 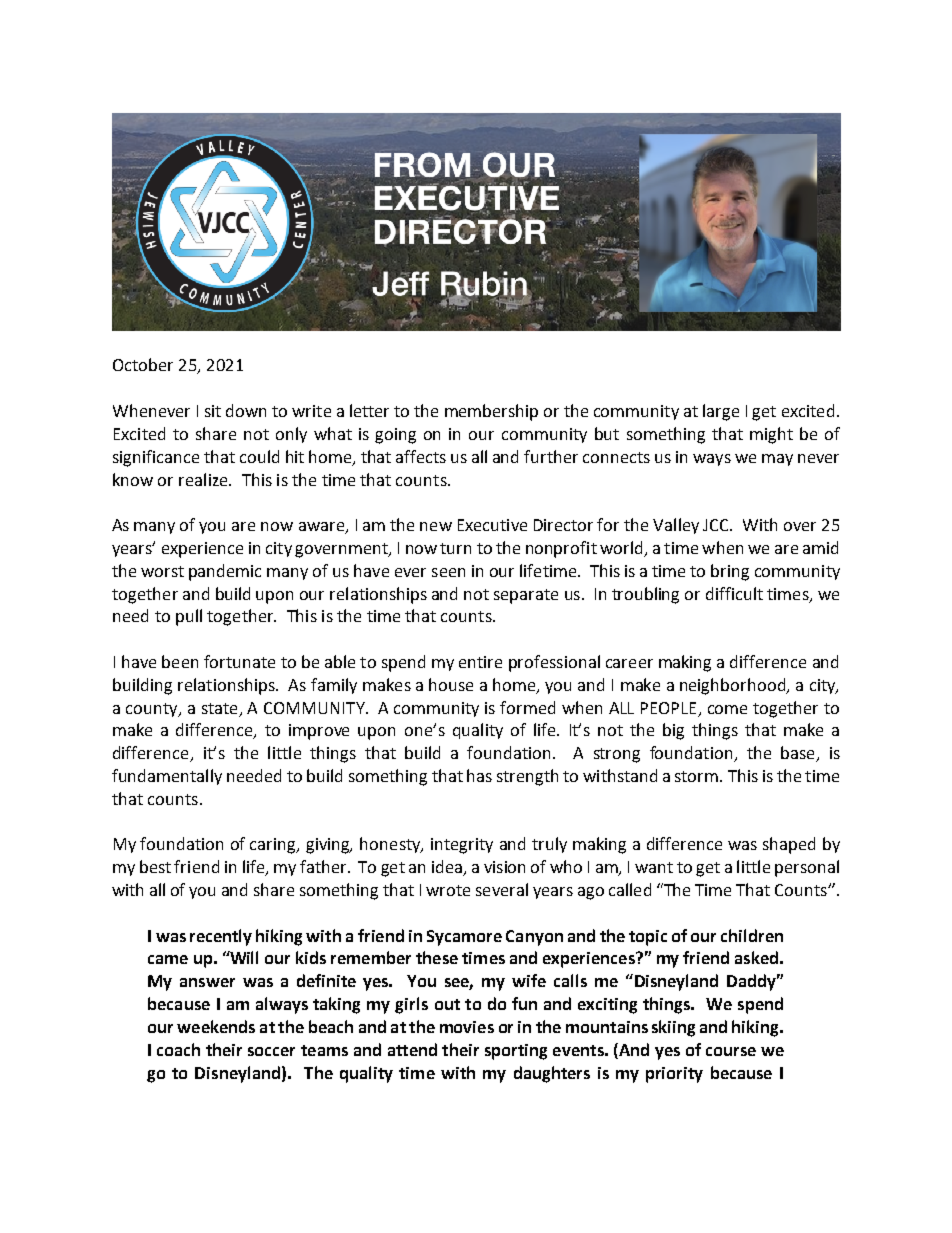 What do you see at coordinates (491, 412) in the page?
I see `membership` at bounding box center [491, 412].
